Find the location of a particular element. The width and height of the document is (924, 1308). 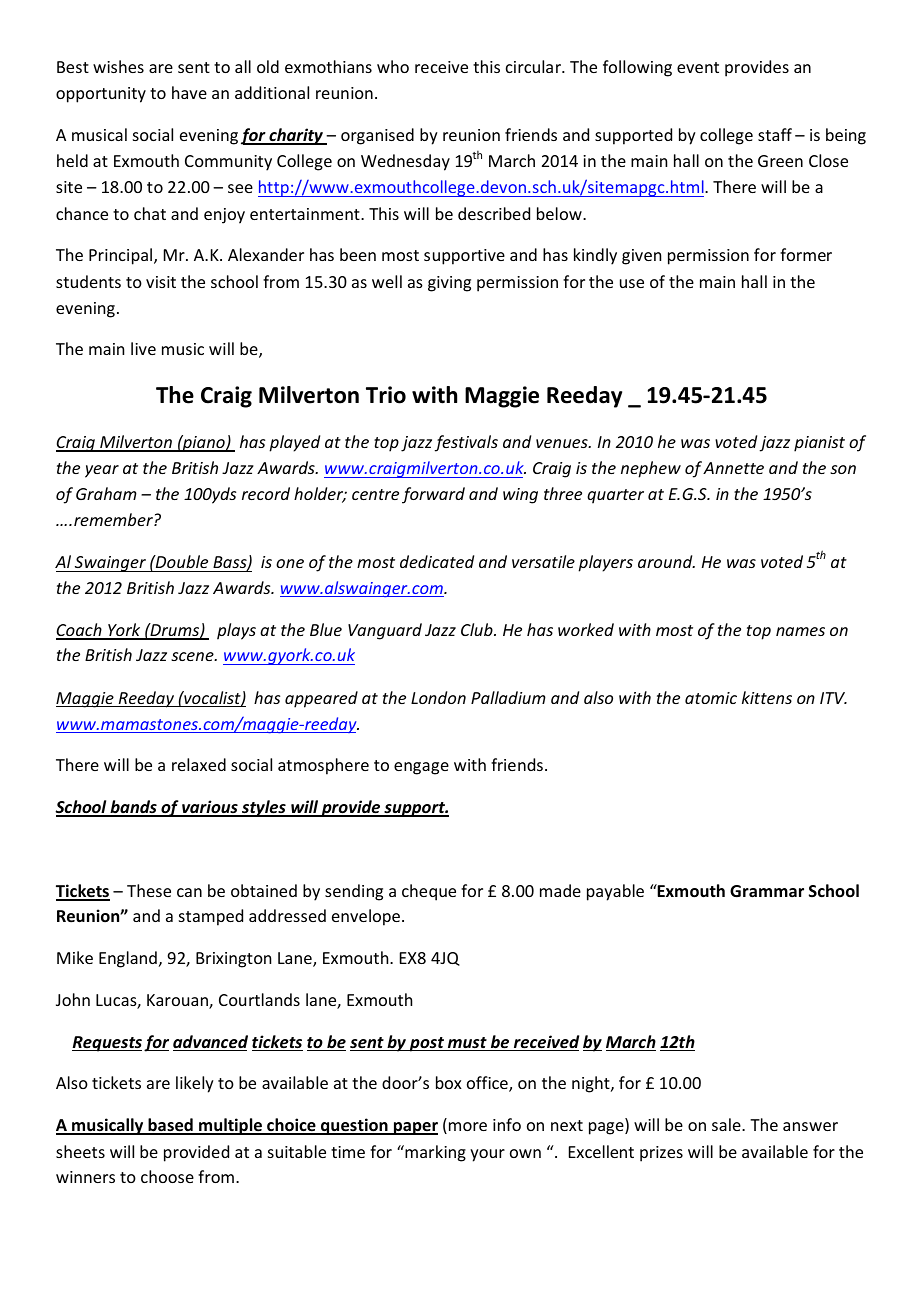

have is located at coordinates (189, 92).
